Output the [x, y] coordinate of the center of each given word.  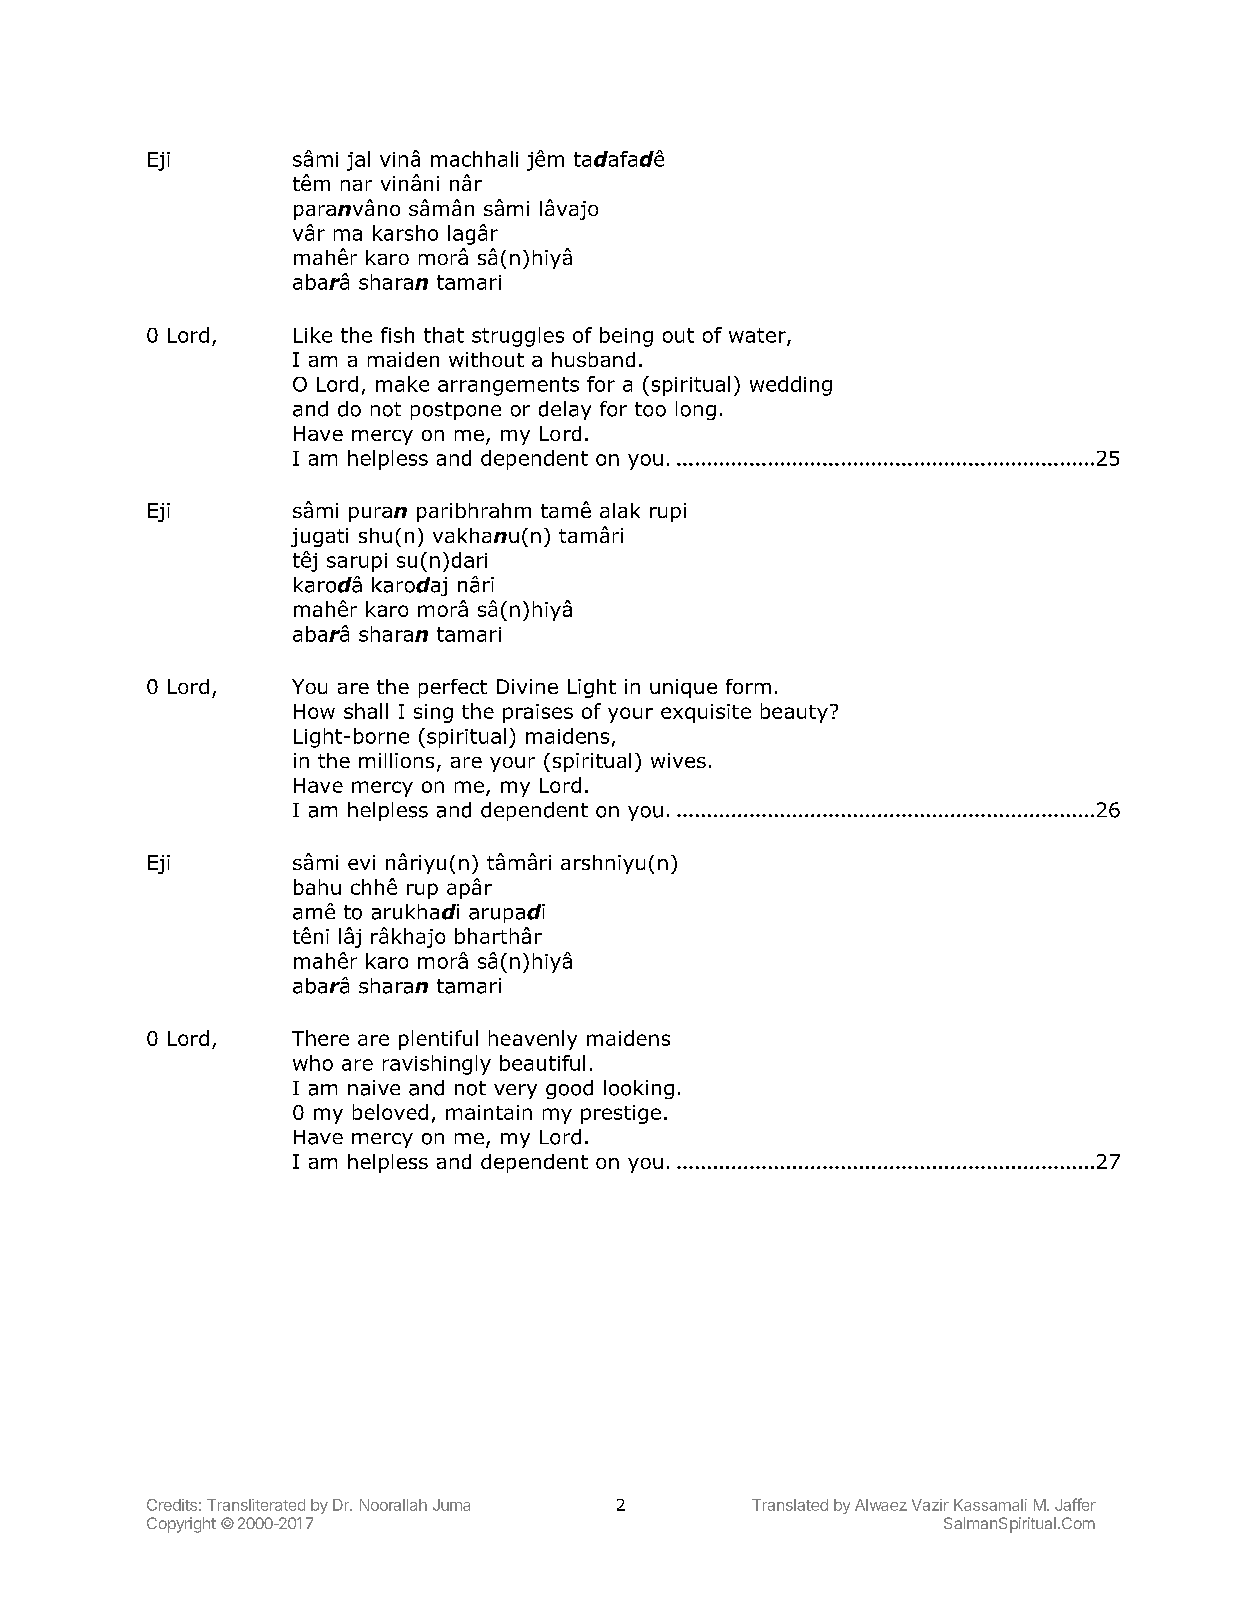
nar [356, 185]
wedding [791, 386]
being [626, 337]
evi [361, 862]
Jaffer [1075, 1504]
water [758, 336]
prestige [621, 1114]
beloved [390, 1112]
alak [620, 510]
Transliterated [256, 1505]
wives [678, 760]
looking [639, 1089]
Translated [790, 1505]
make [402, 384]
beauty [794, 713]
